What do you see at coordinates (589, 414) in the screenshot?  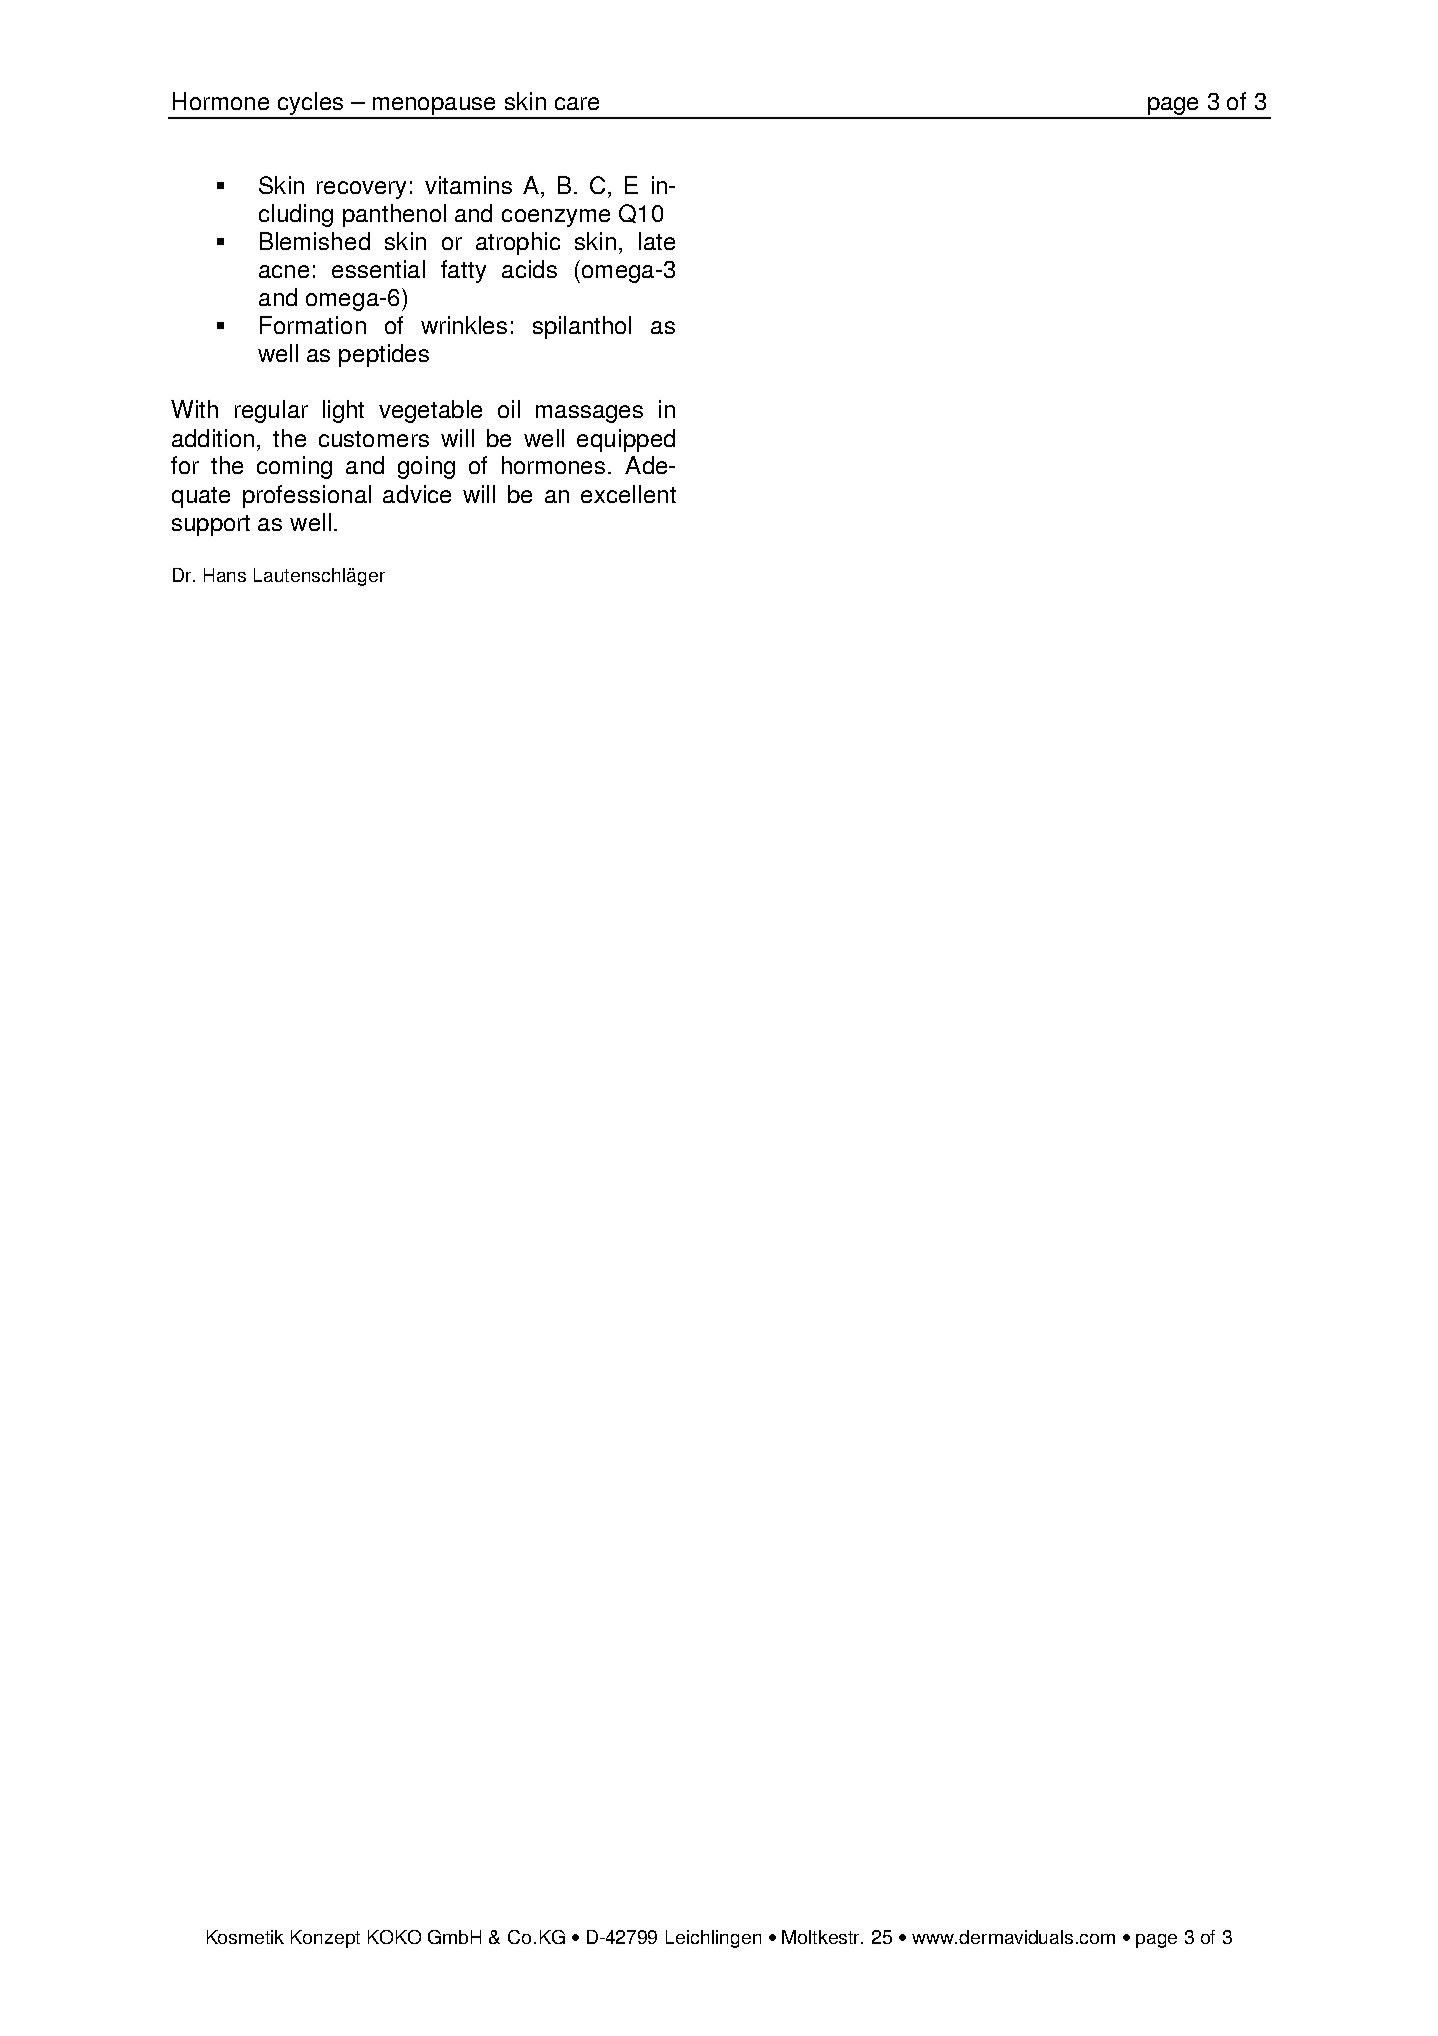 I see `massages` at bounding box center [589, 414].
